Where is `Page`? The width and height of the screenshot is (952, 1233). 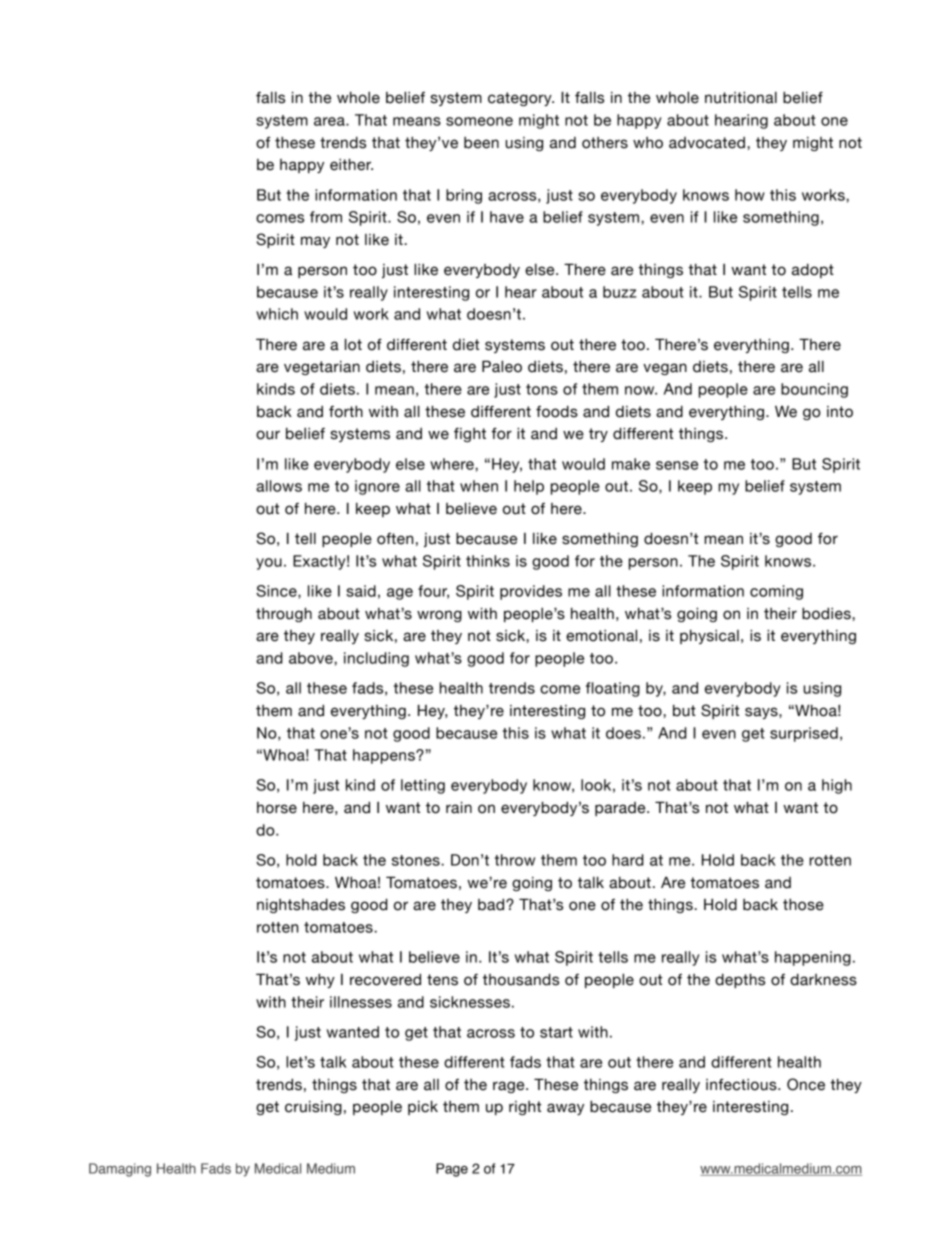 Page is located at coordinates (452, 1170).
